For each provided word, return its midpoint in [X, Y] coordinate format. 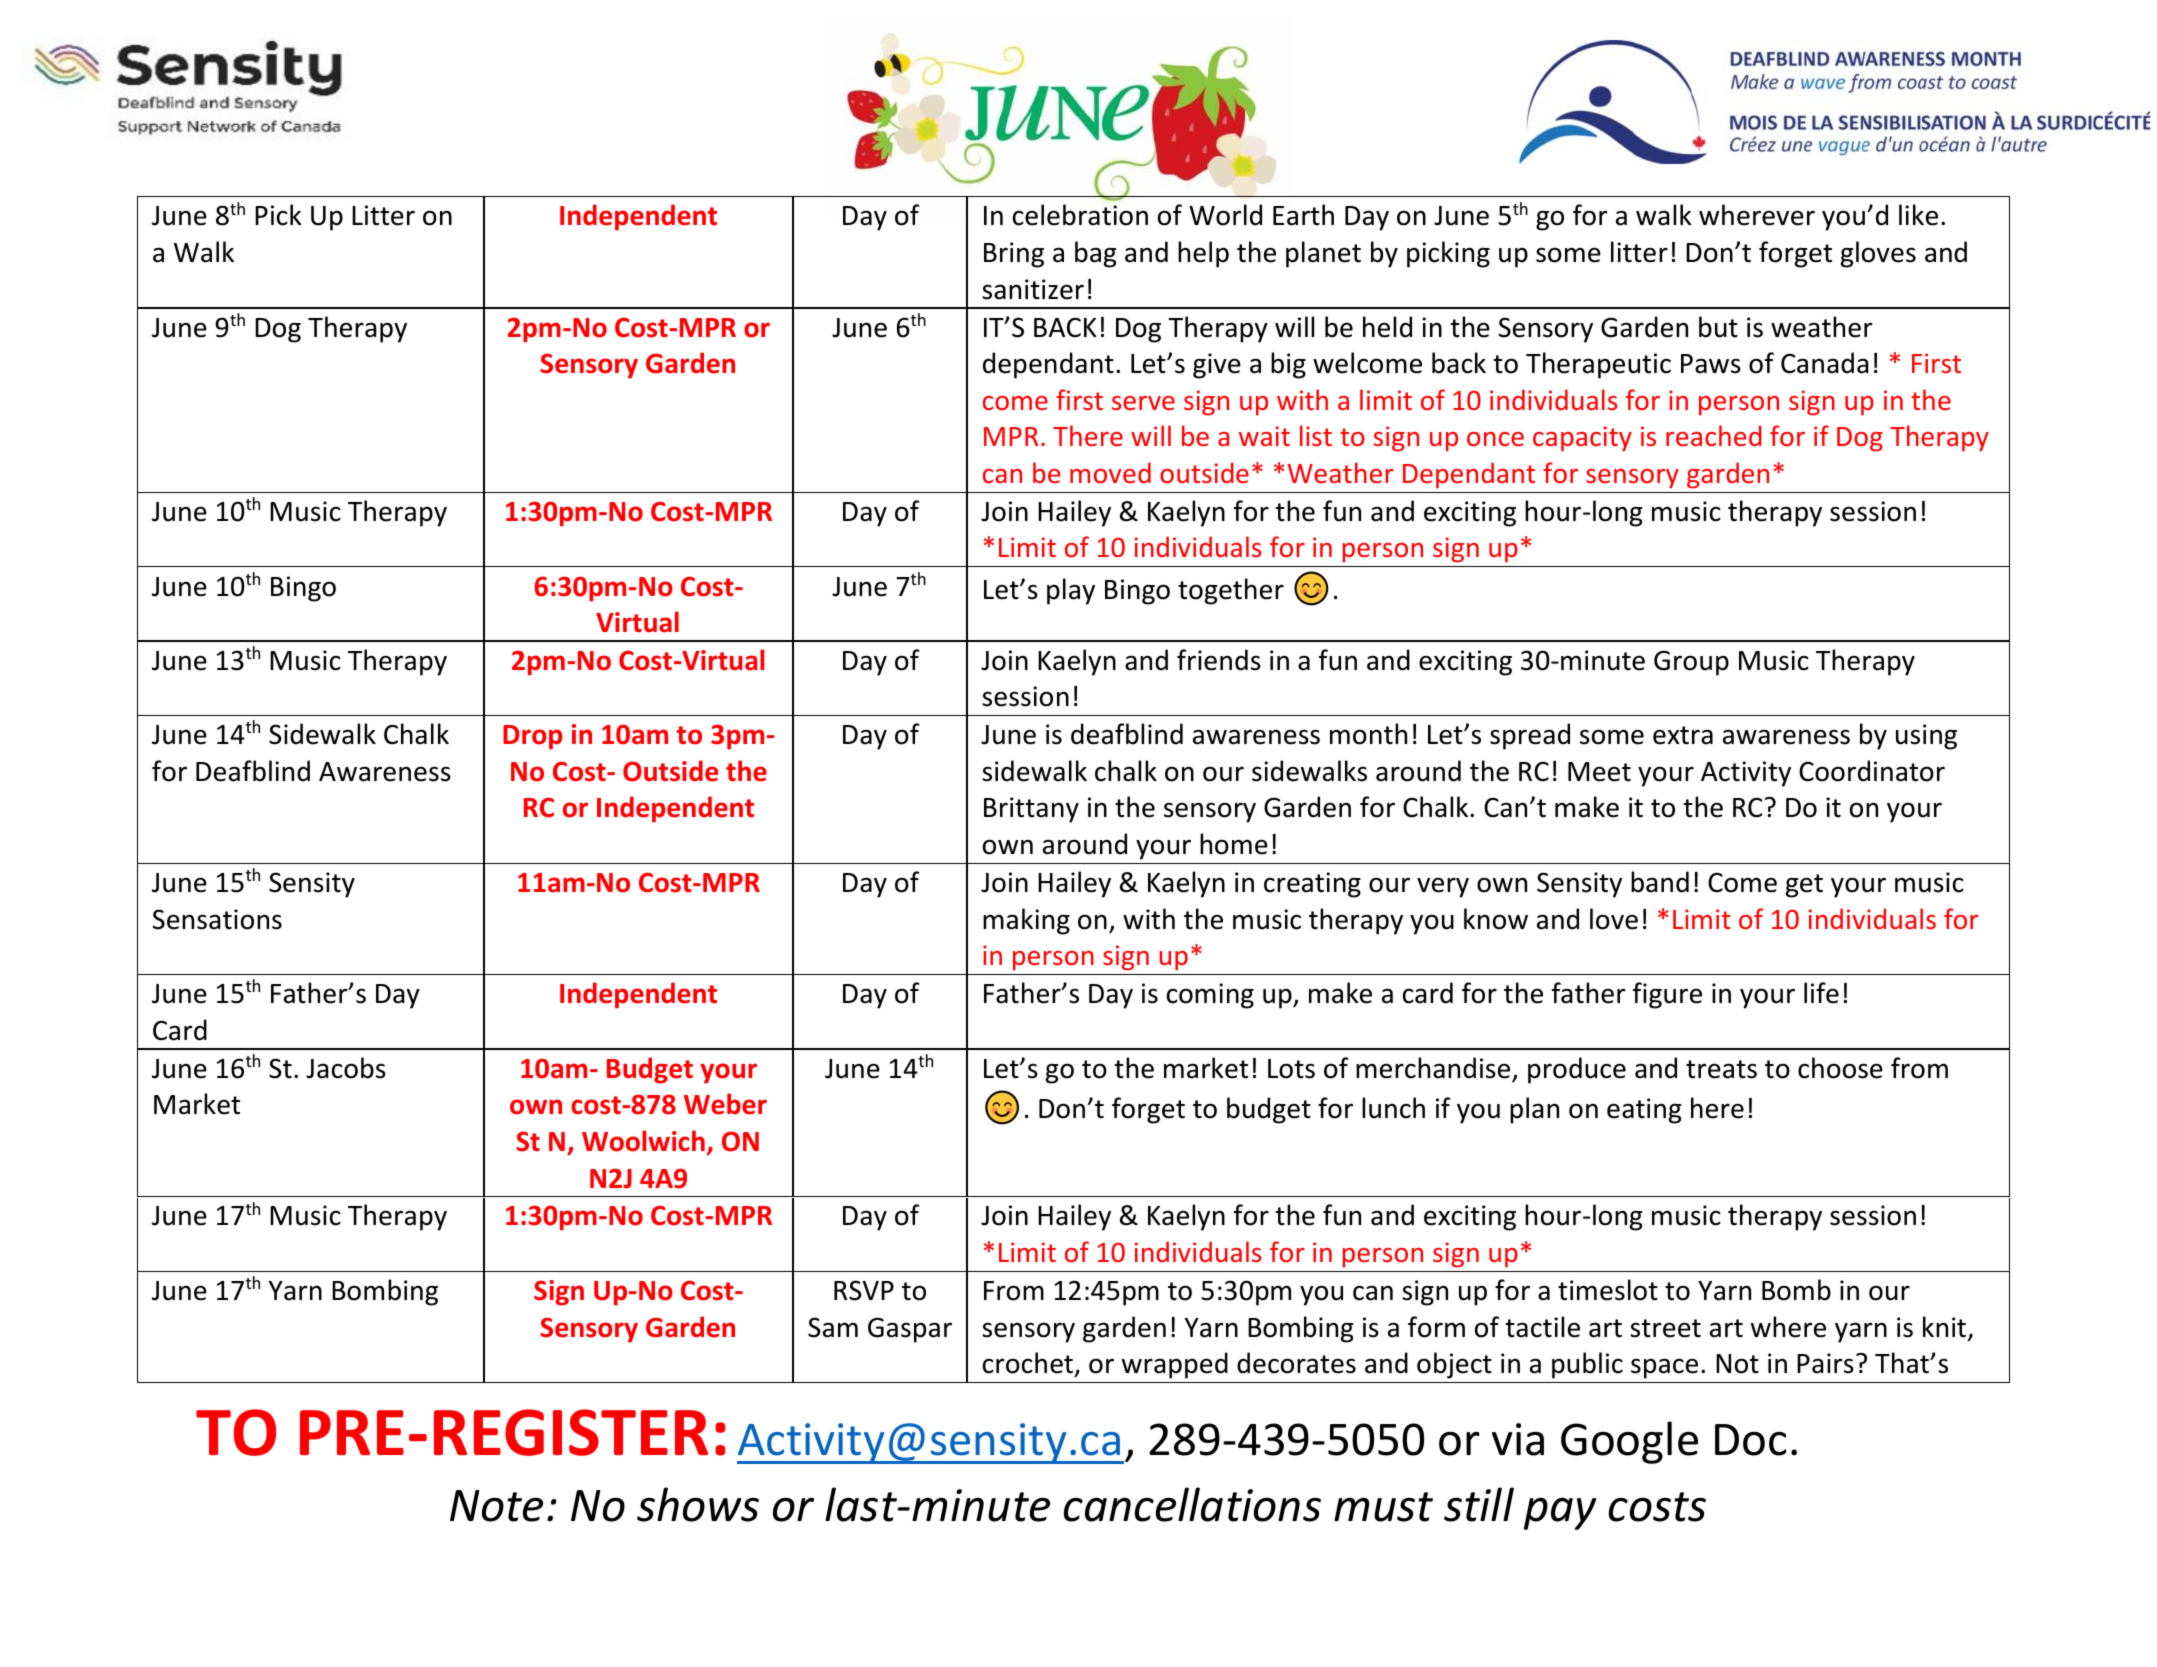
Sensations [217, 919]
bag [1095, 254]
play [1071, 591]
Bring [1014, 255]
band [1660, 882]
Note [496, 1506]
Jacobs [346, 1068]
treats [1721, 1069]
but [1718, 327]
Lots [1291, 1069]
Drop [532, 737]
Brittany [1031, 810]
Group [1691, 663]
